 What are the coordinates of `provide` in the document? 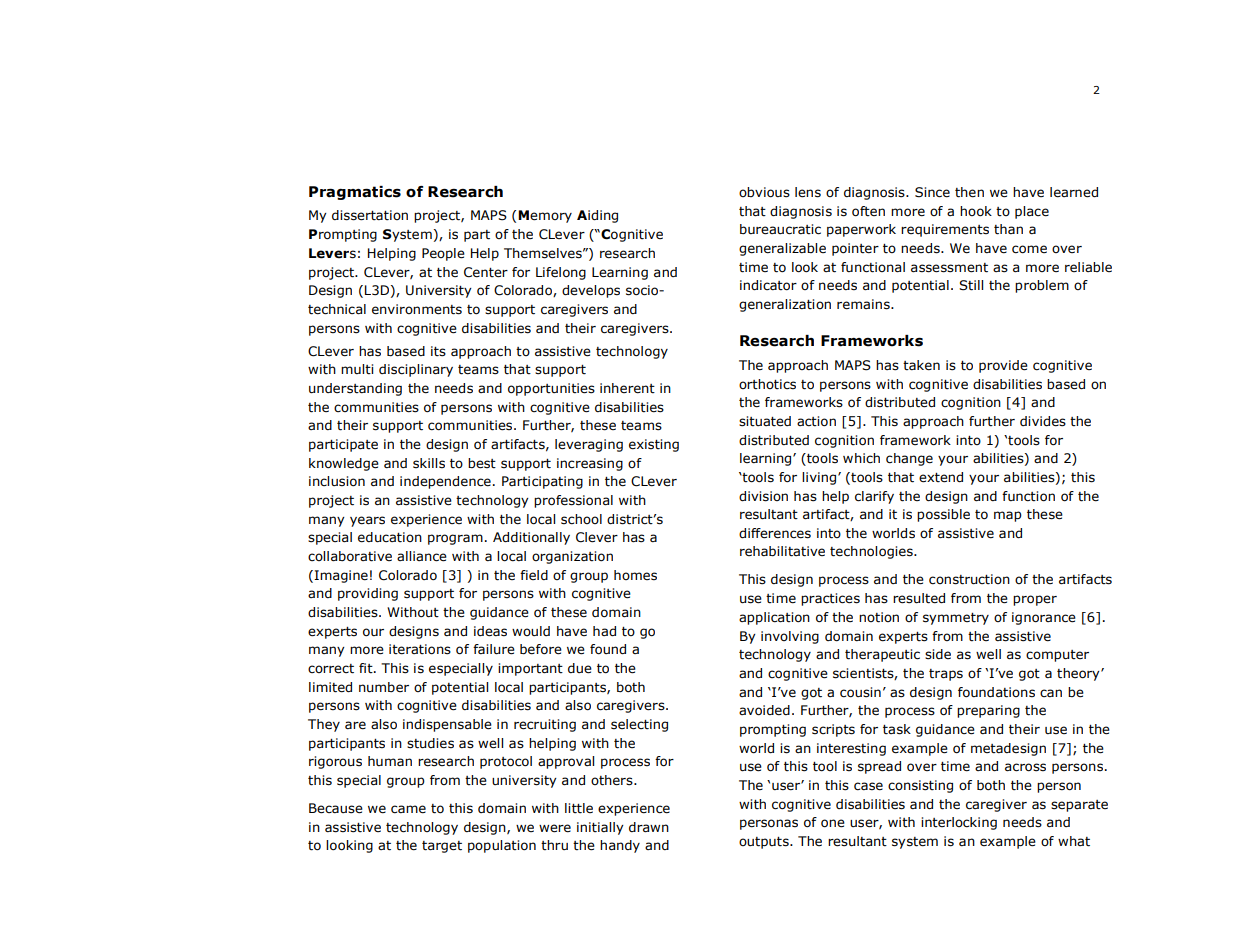 It's located at (1003, 366).
